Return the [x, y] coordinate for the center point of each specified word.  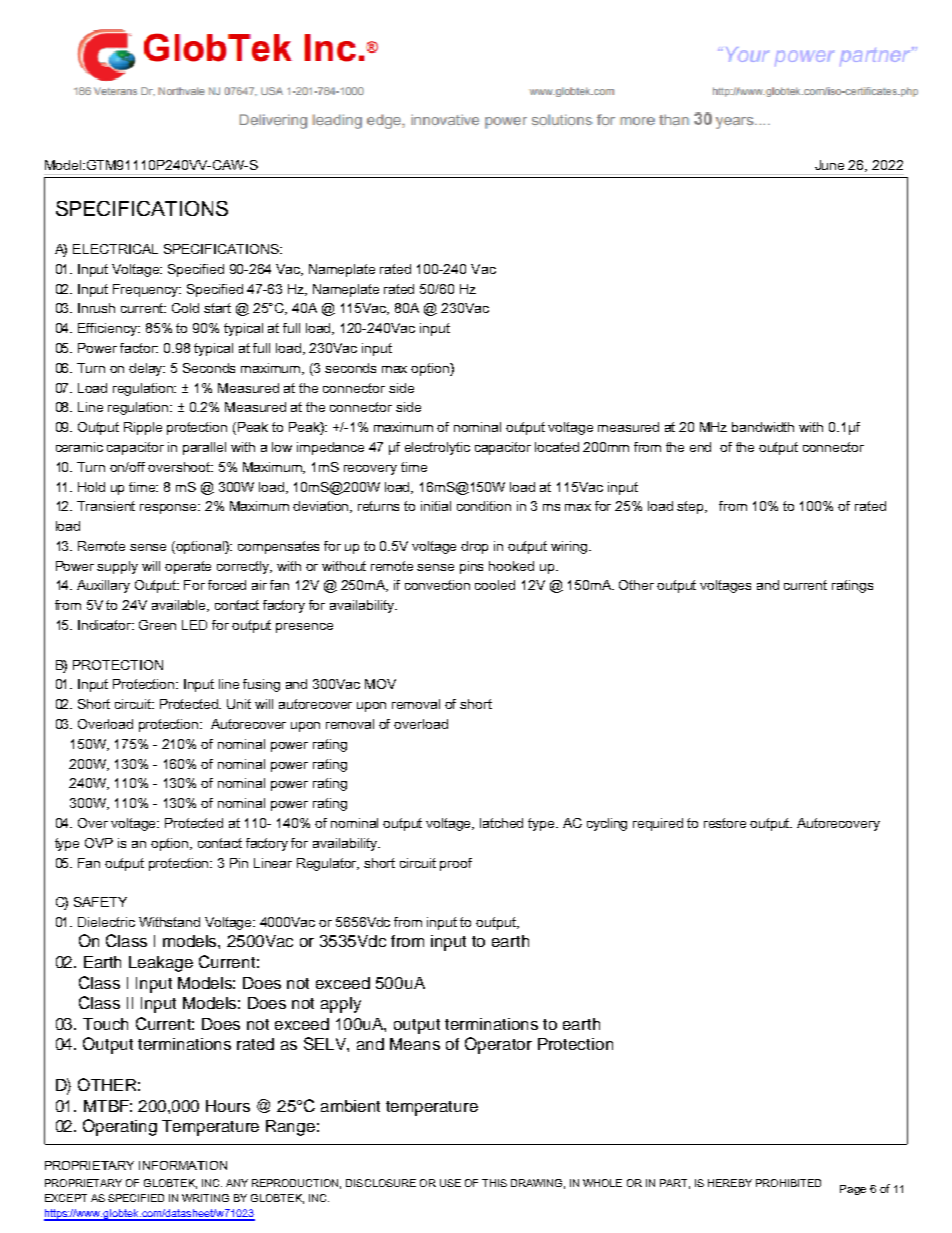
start [217, 308]
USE [450, 1183]
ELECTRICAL [115, 249]
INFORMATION [183, 1165]
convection [437, 585]
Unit [239, 704]
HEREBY [730, 1183]
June [829, 165]
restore [725, 823]
